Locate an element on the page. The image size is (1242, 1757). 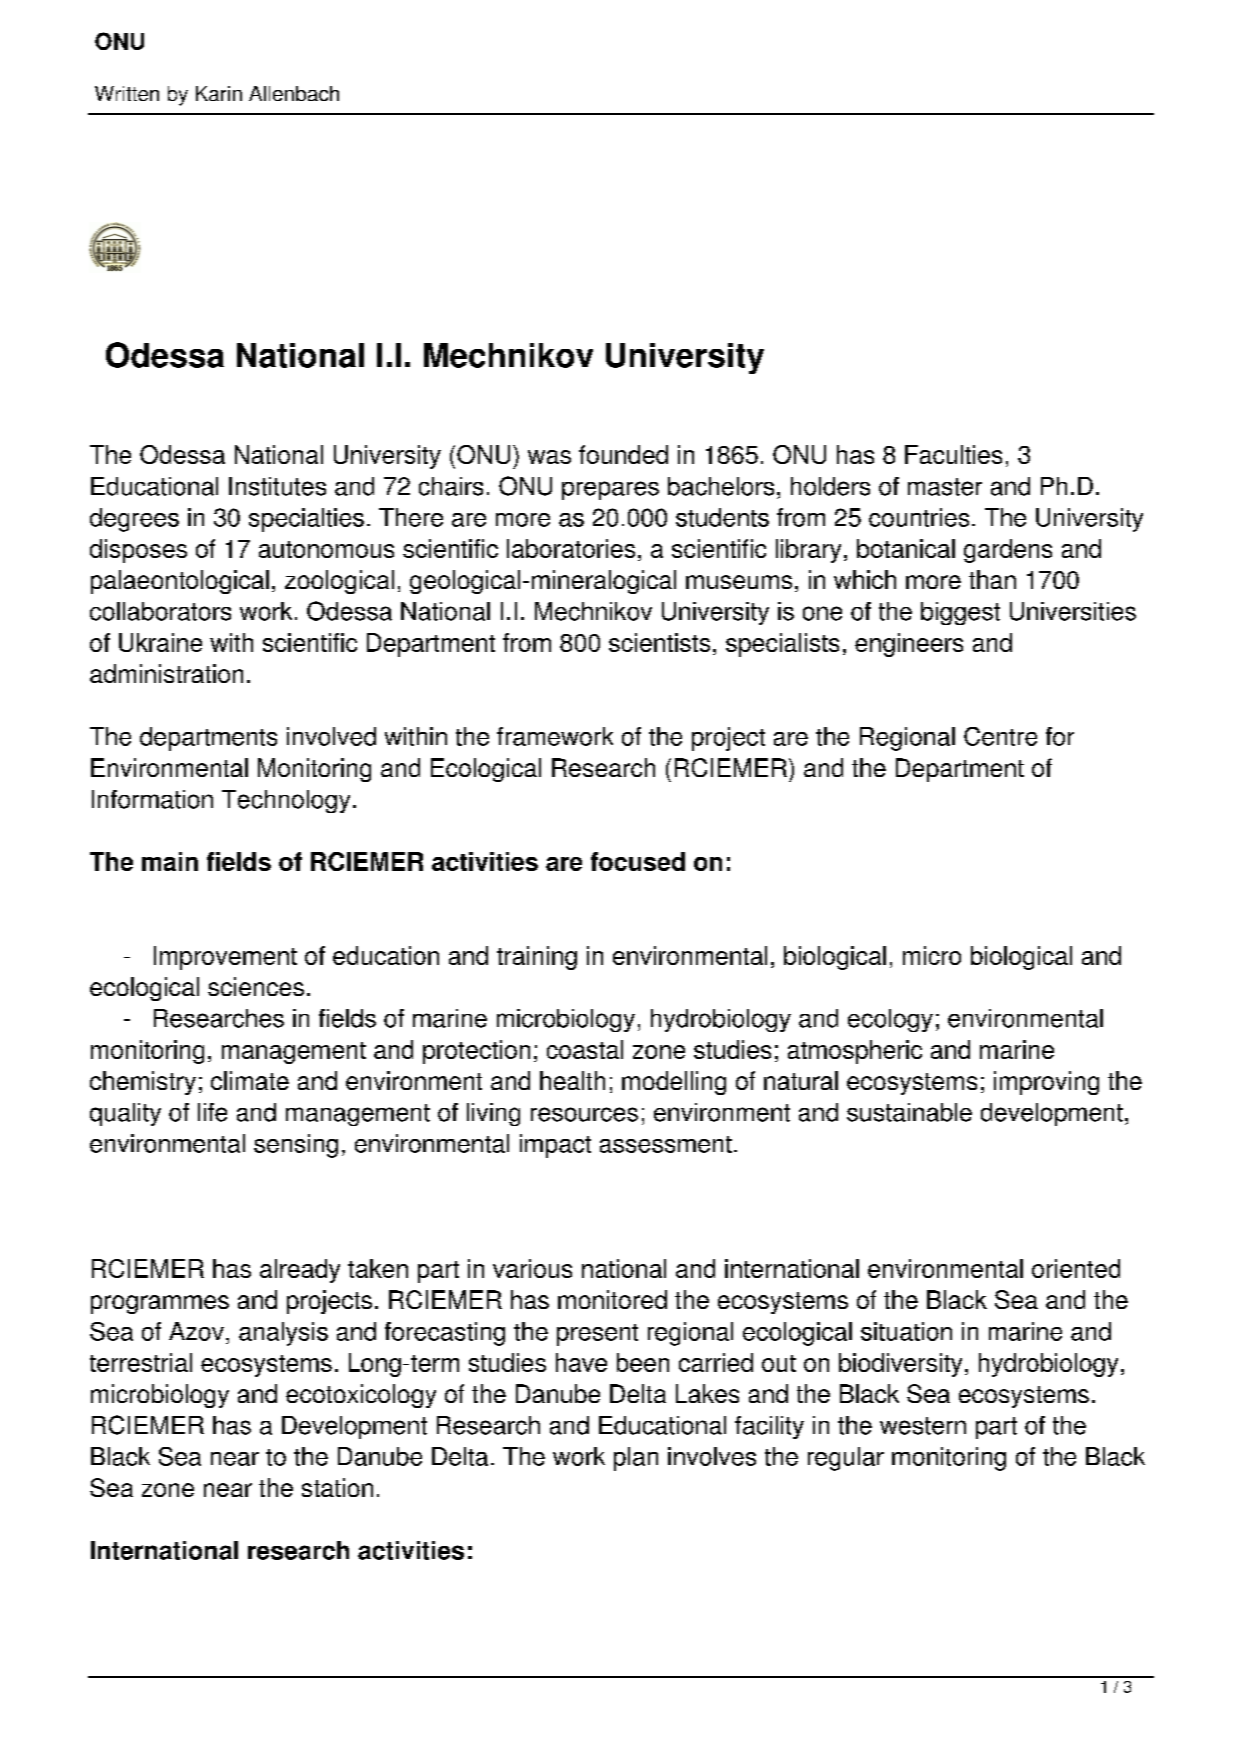
founded is located at coordinates (623, 454).
